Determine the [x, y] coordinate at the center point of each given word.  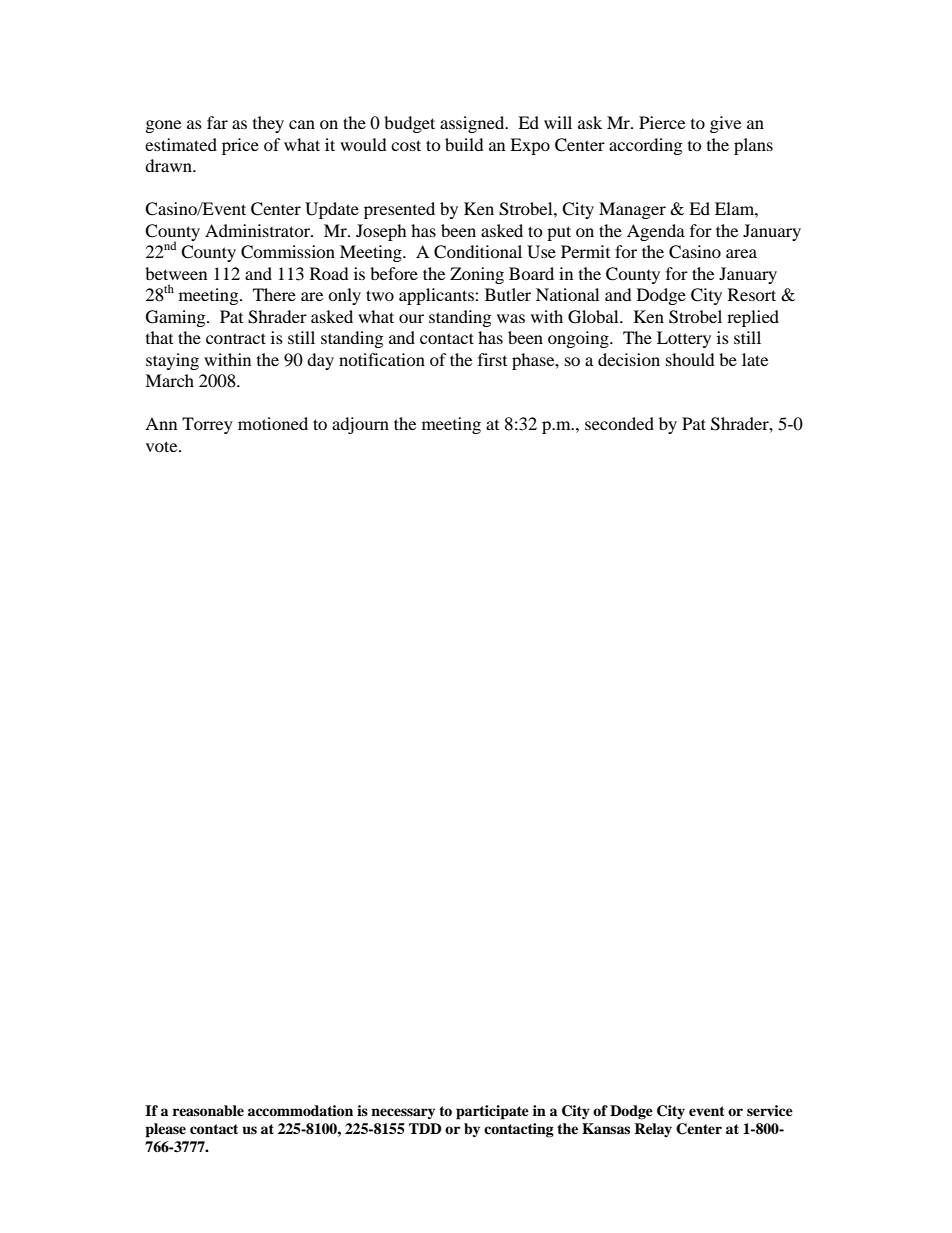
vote [163, 446]
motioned [273, 423]
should [690, 359]
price [240, 146]
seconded [619, 423]
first [492, 359]
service [770, 1110]
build [464, 144]
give [725, 124]
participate [492, 1112]
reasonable [208, 1111]
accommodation [300, 1110]
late [755, 359]
